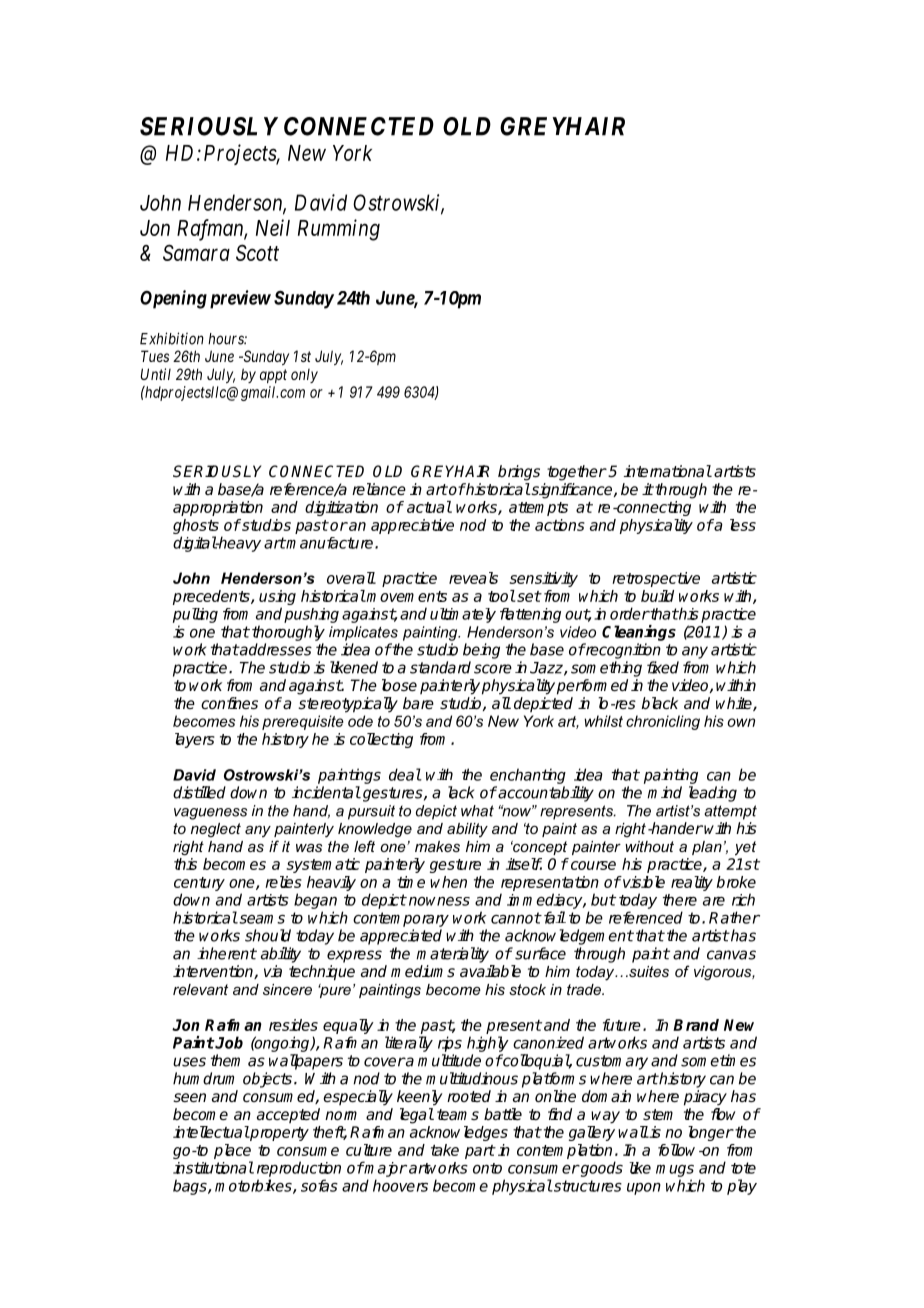  Describe the element at coordinates (229, 703) in the page. I see `confines` at that location.
